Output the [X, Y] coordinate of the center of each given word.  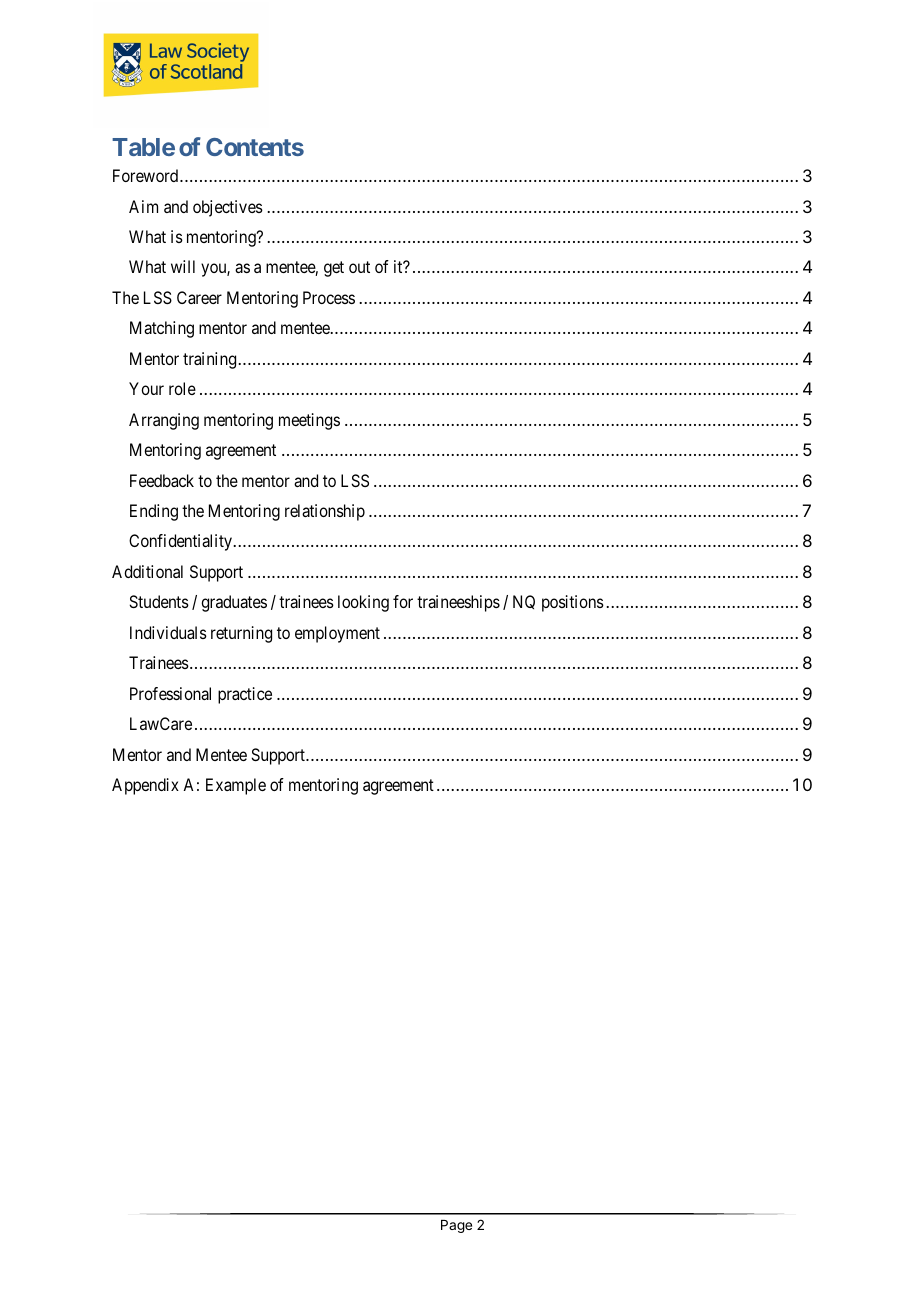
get [334, 269]
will [183, 266]
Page [456, 1226]
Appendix [145, 786]
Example [236, 786]
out [359, 267]
